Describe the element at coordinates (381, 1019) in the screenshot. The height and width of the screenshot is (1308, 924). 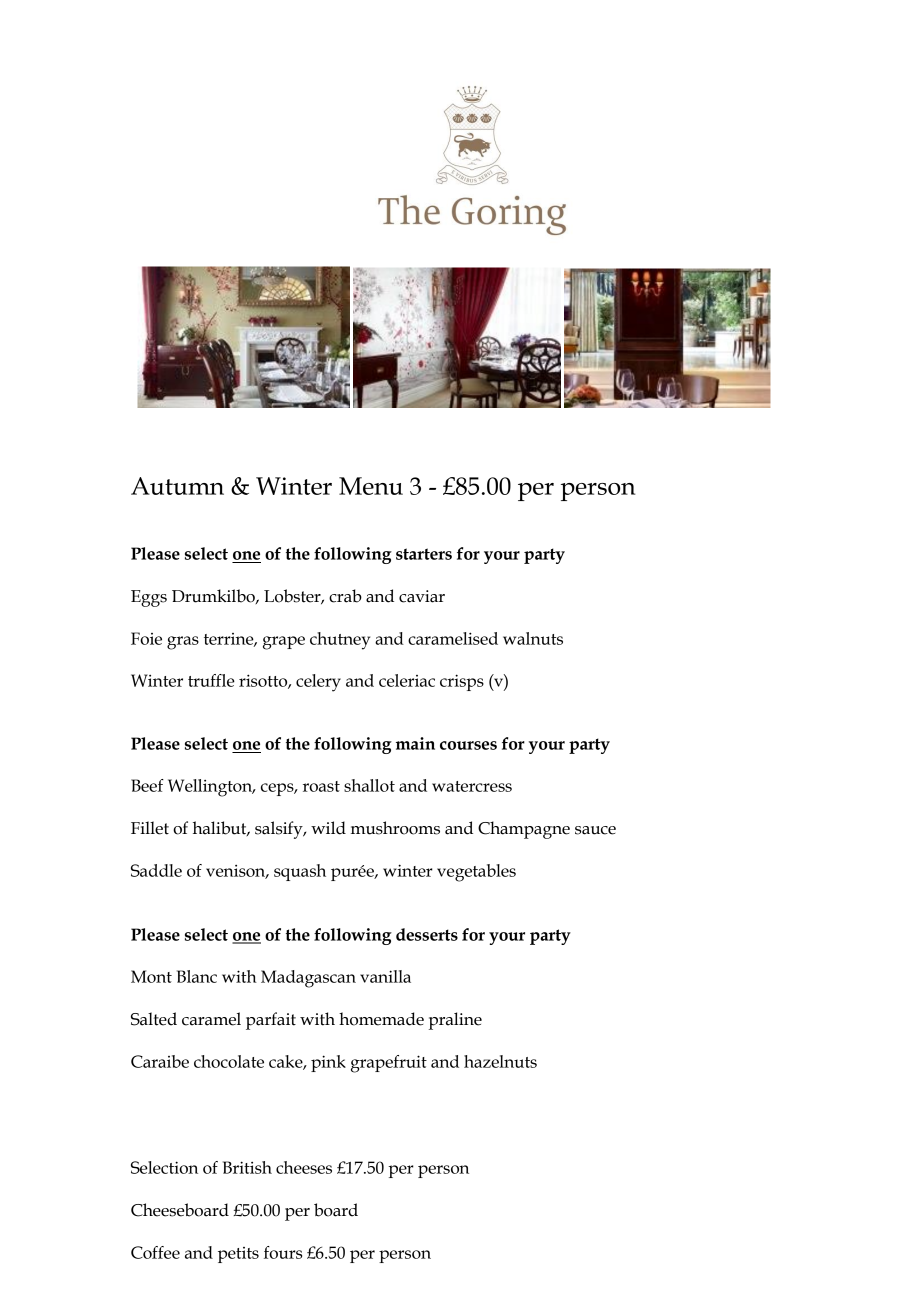
I see `homemade` at that location.
